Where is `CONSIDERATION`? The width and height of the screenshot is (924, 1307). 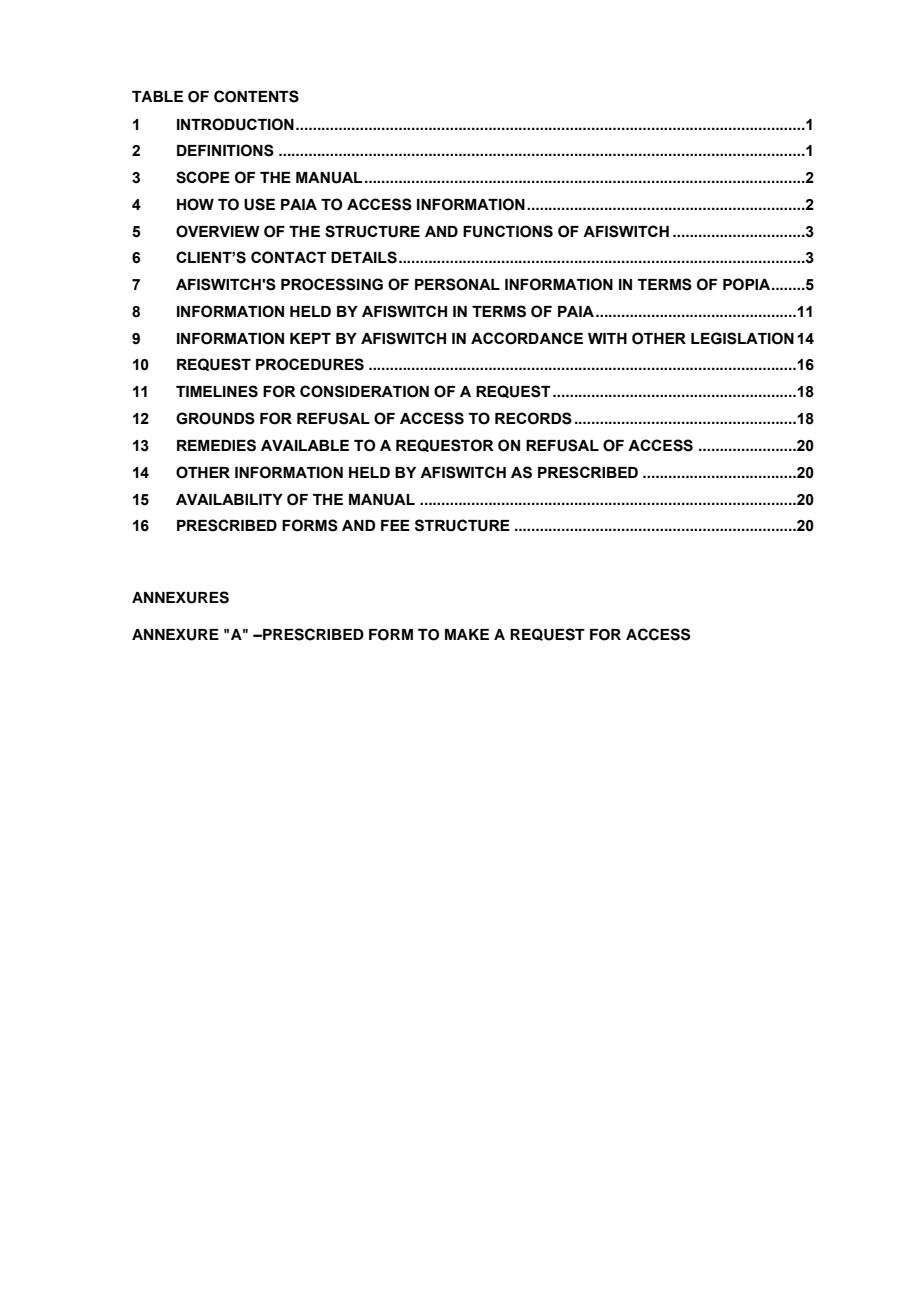
CONSIDERATION is located at coordinates (364, 391).
